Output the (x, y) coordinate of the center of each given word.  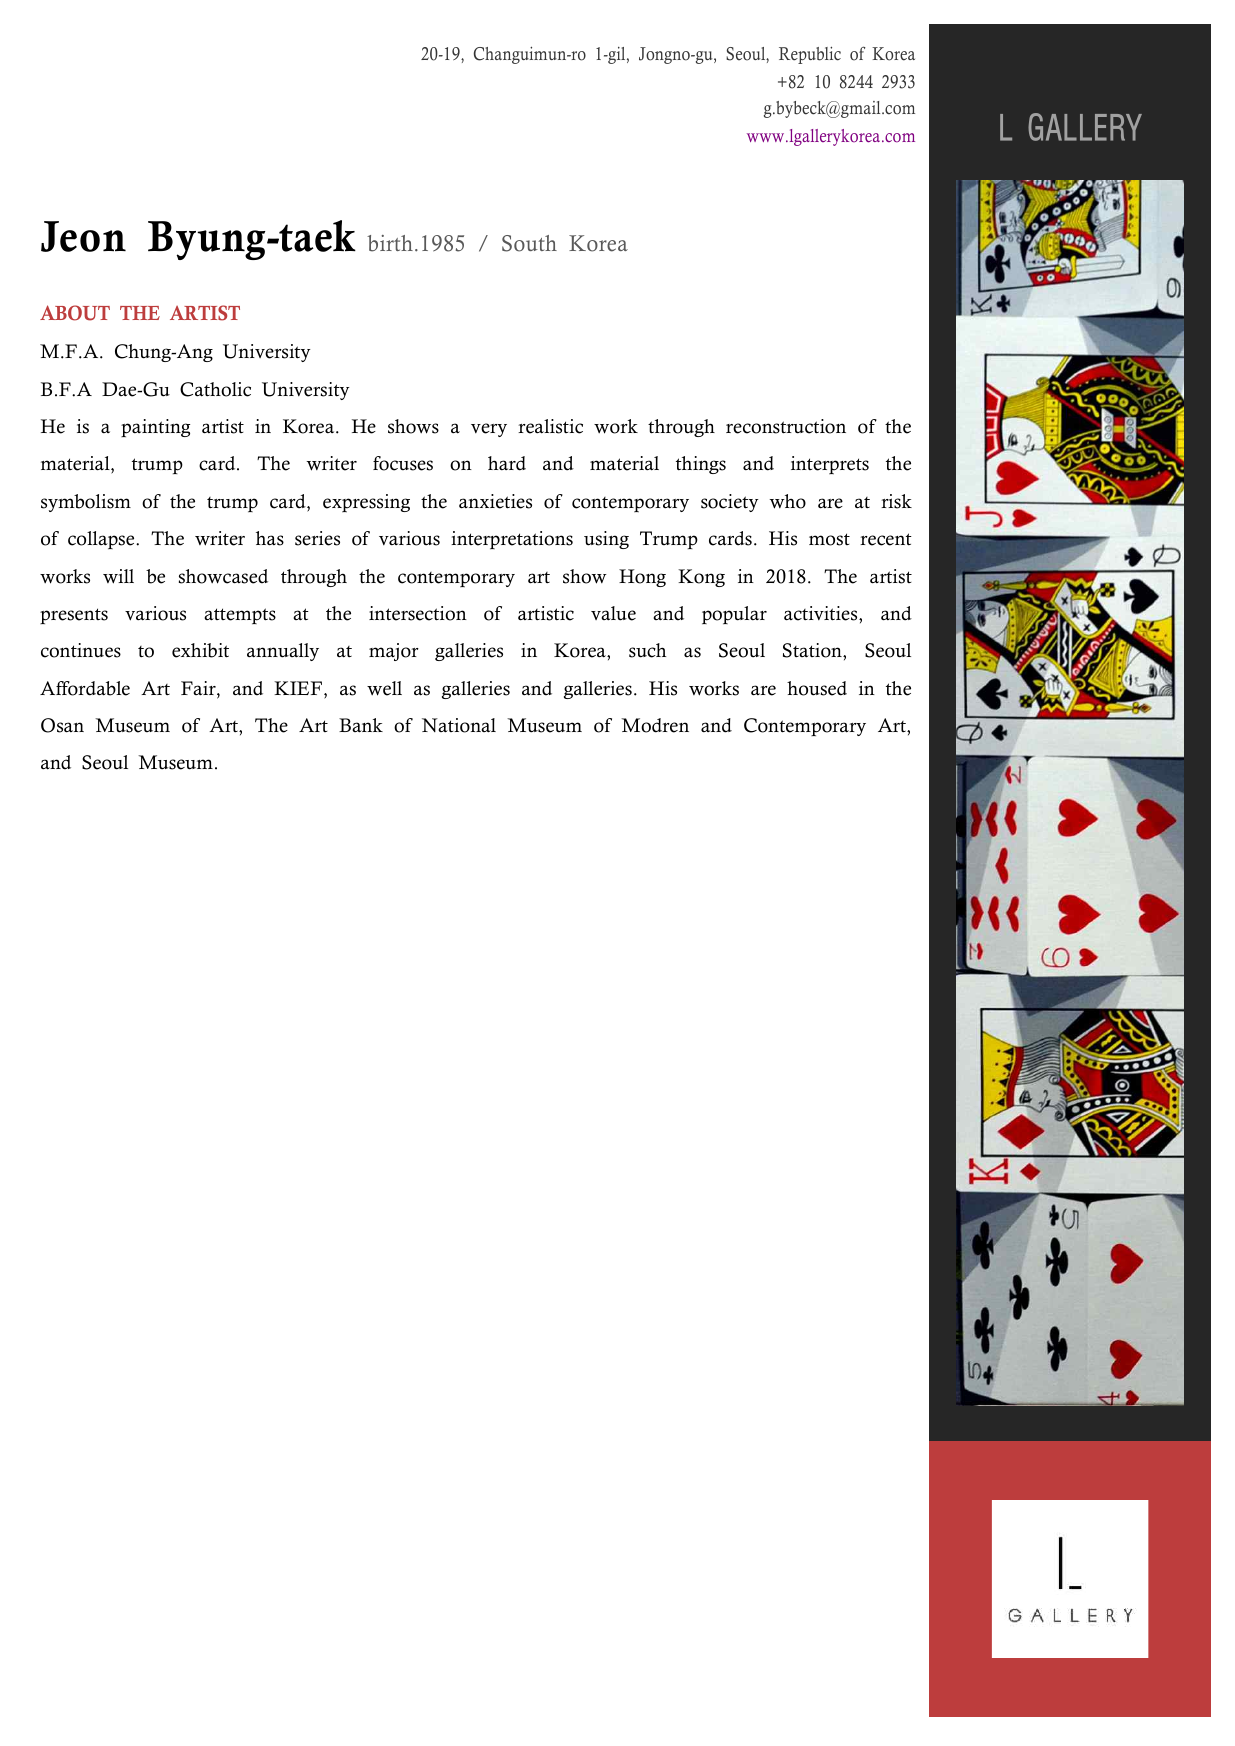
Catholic (215, 389)
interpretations (512, 540)
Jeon (83, 236)
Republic (810, 55)
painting (155, 428)
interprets (830, 465)
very (489, 430)
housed (817, 688)
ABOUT (75, 313)
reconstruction (786, 426)
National (459, 725)
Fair (199, 689)
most (829, 539)
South (529, 243)
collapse (102, 540)
